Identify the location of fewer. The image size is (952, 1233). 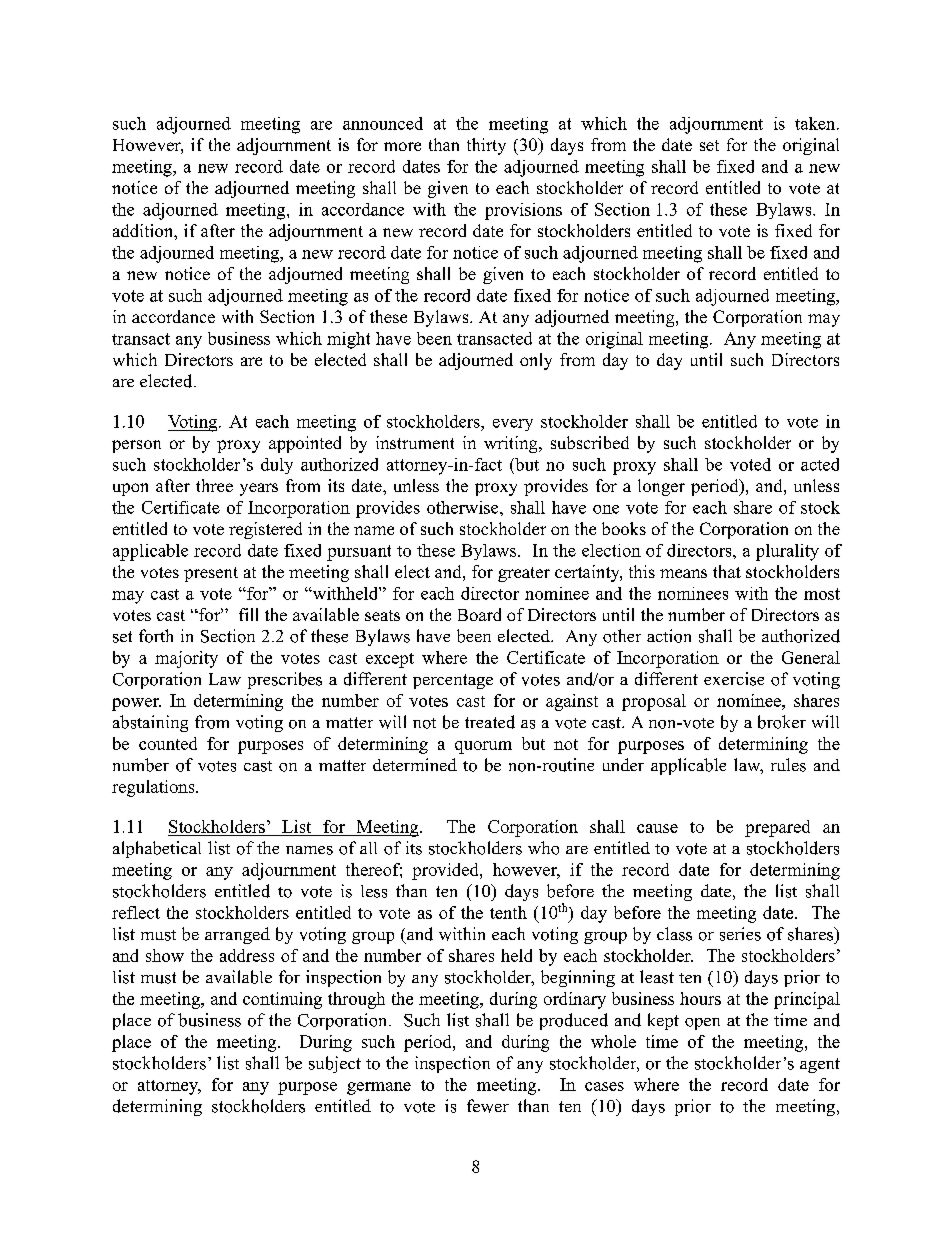
(488, 1106).
